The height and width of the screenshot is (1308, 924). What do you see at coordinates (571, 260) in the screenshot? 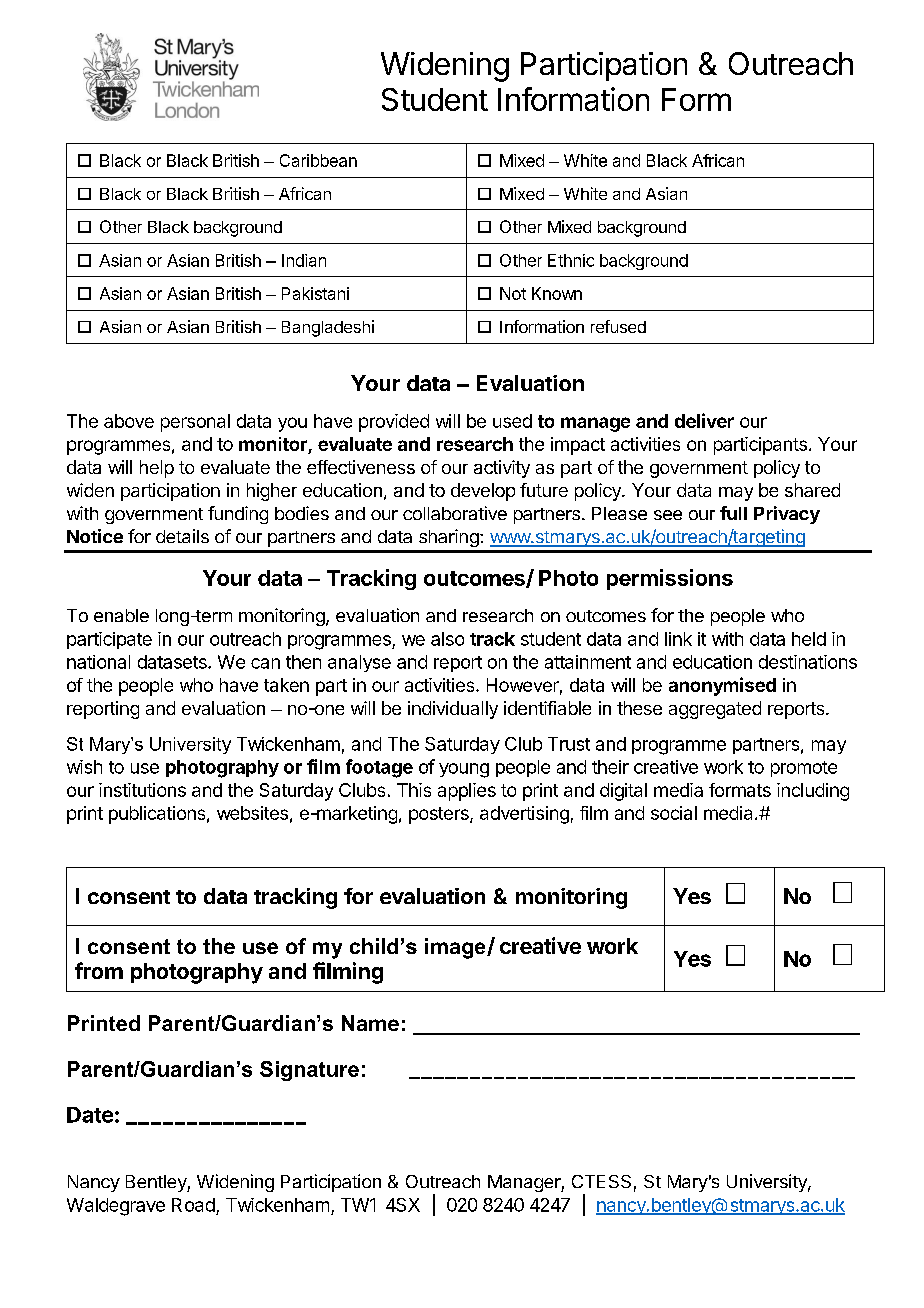
I see `Ethnic` at bounding box center [571, 260].
